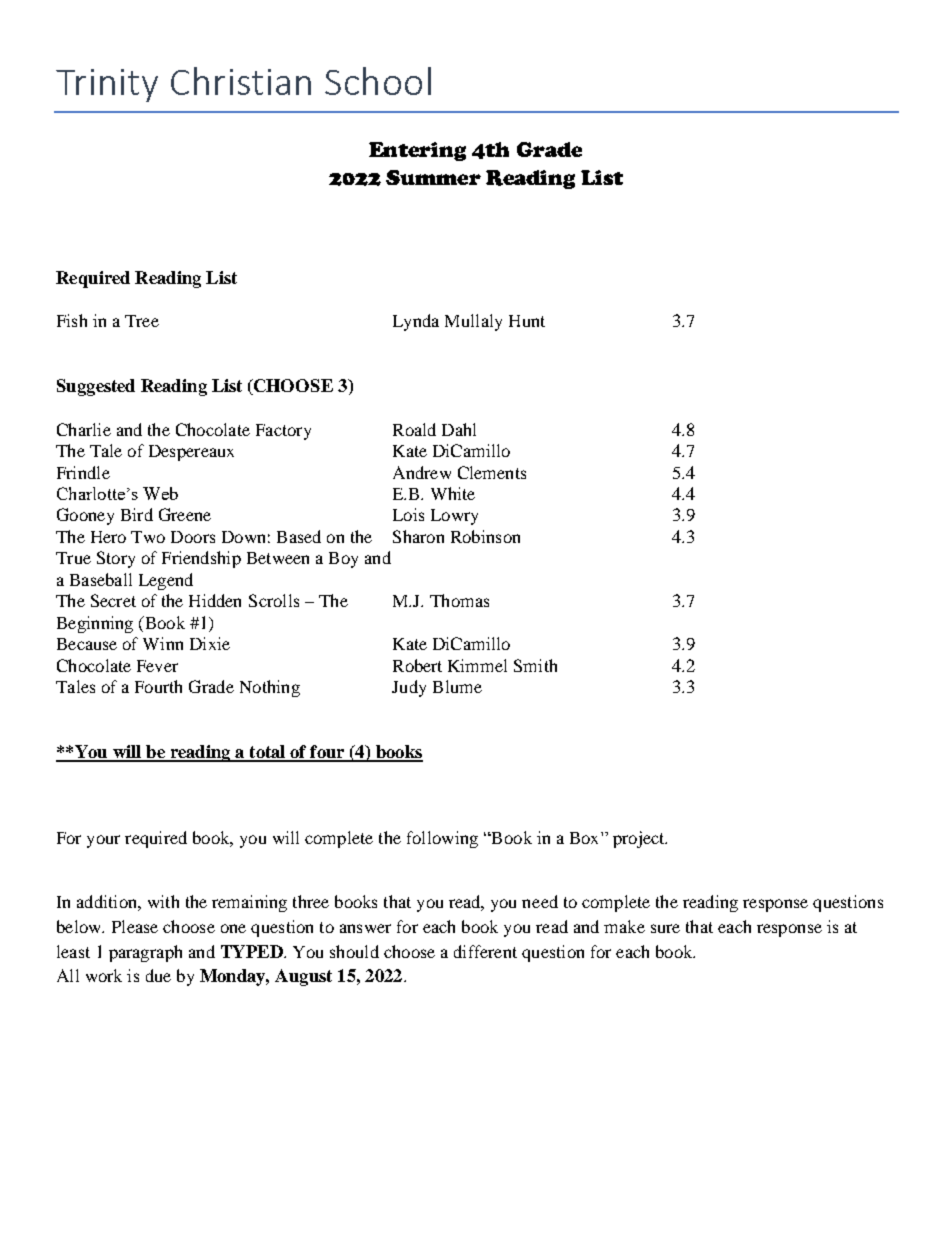 Image resolution: width=952 pixels, height=1233 pixels. Describe the element at coordinates (148, 537) in the image. I see `Two` at that location.
